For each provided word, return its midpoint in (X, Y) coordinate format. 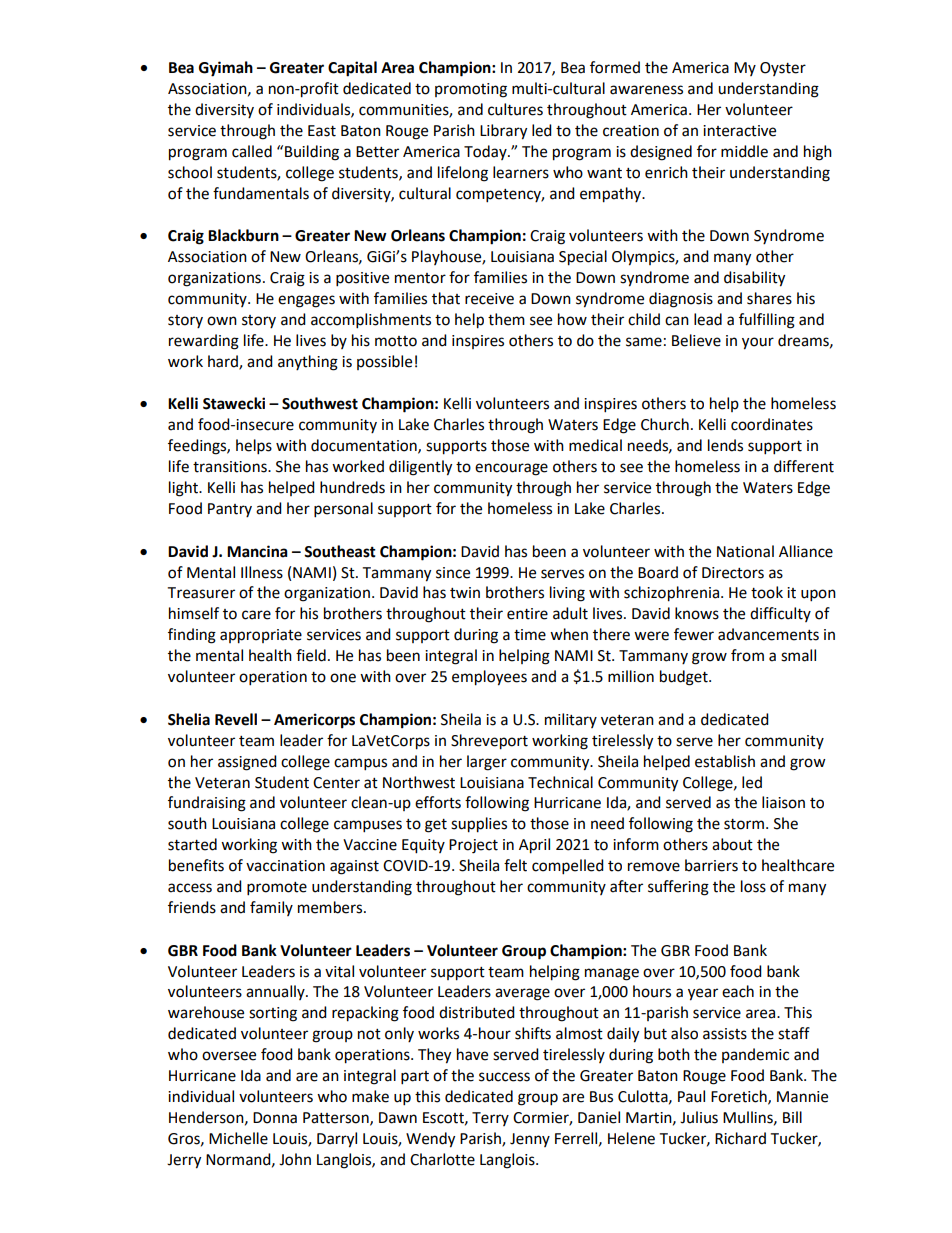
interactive (739, 131)
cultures (515, 109)
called (252, 151)
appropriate (261, 636)
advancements (768, 634)
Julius (699, 1117)
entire (527, 614)
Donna (275, 1118)
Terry (490, 1119)
